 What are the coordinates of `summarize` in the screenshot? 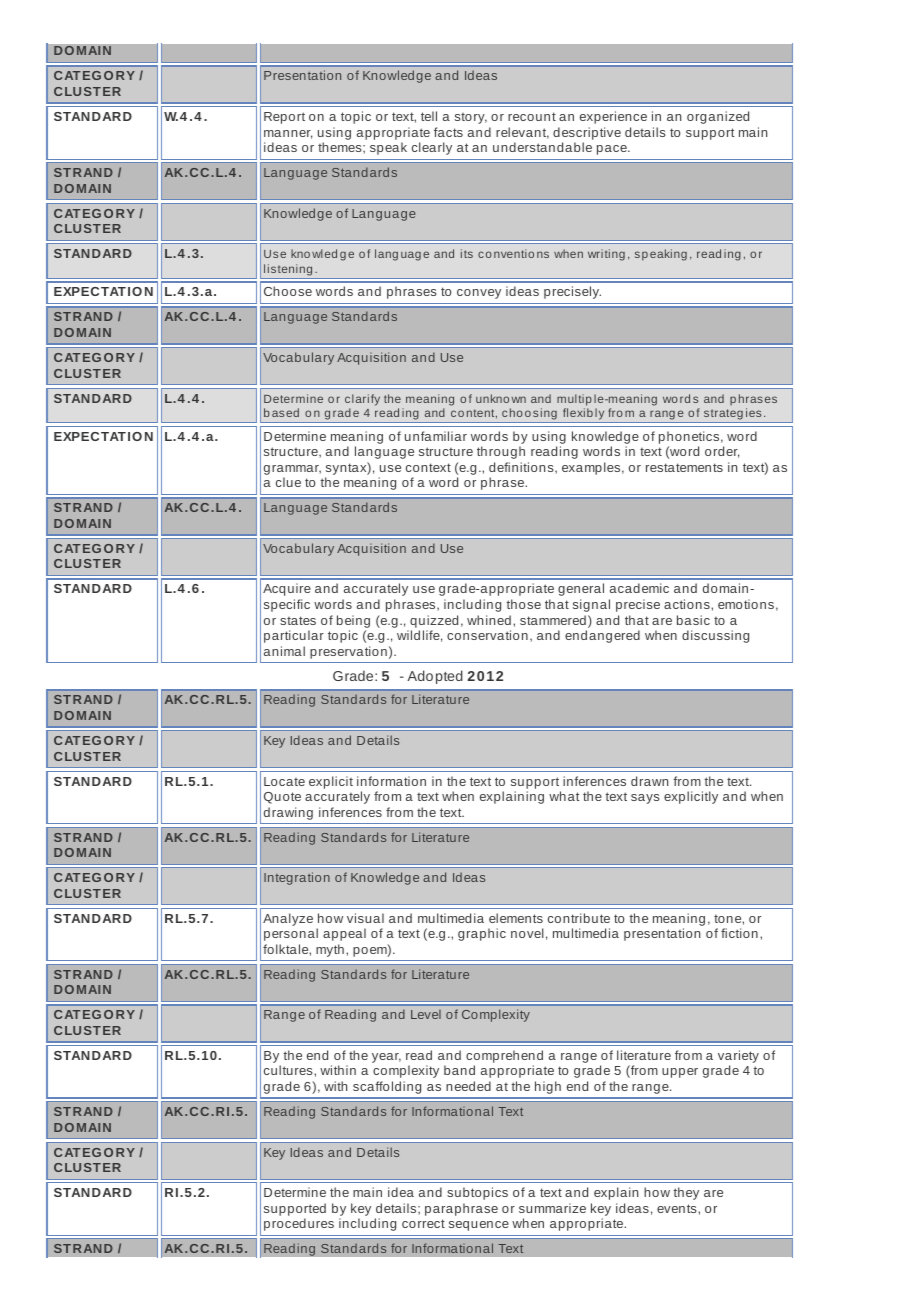 It's located at (552, 1208).
